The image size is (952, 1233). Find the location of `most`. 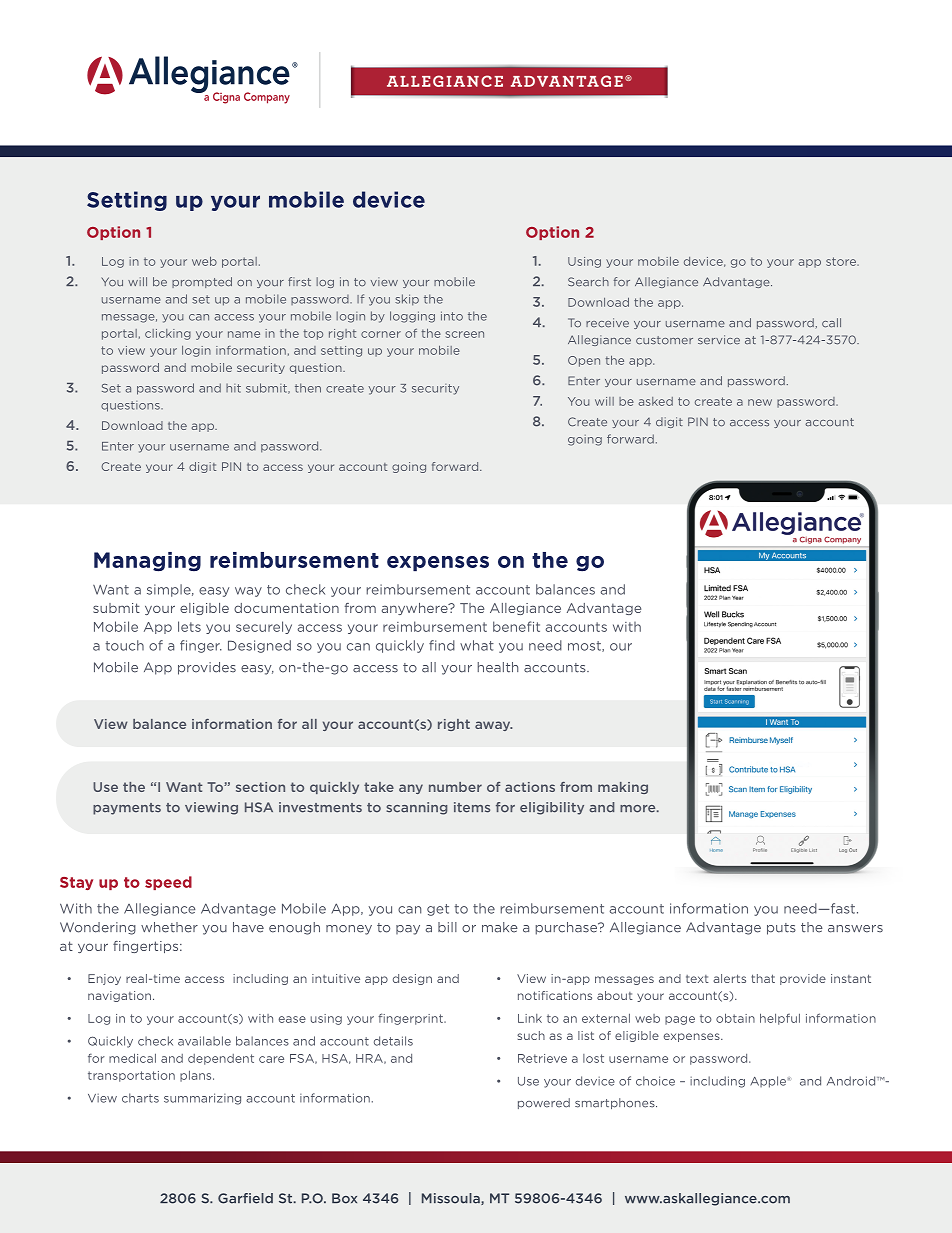

most is located at coordinates (585, 646).
